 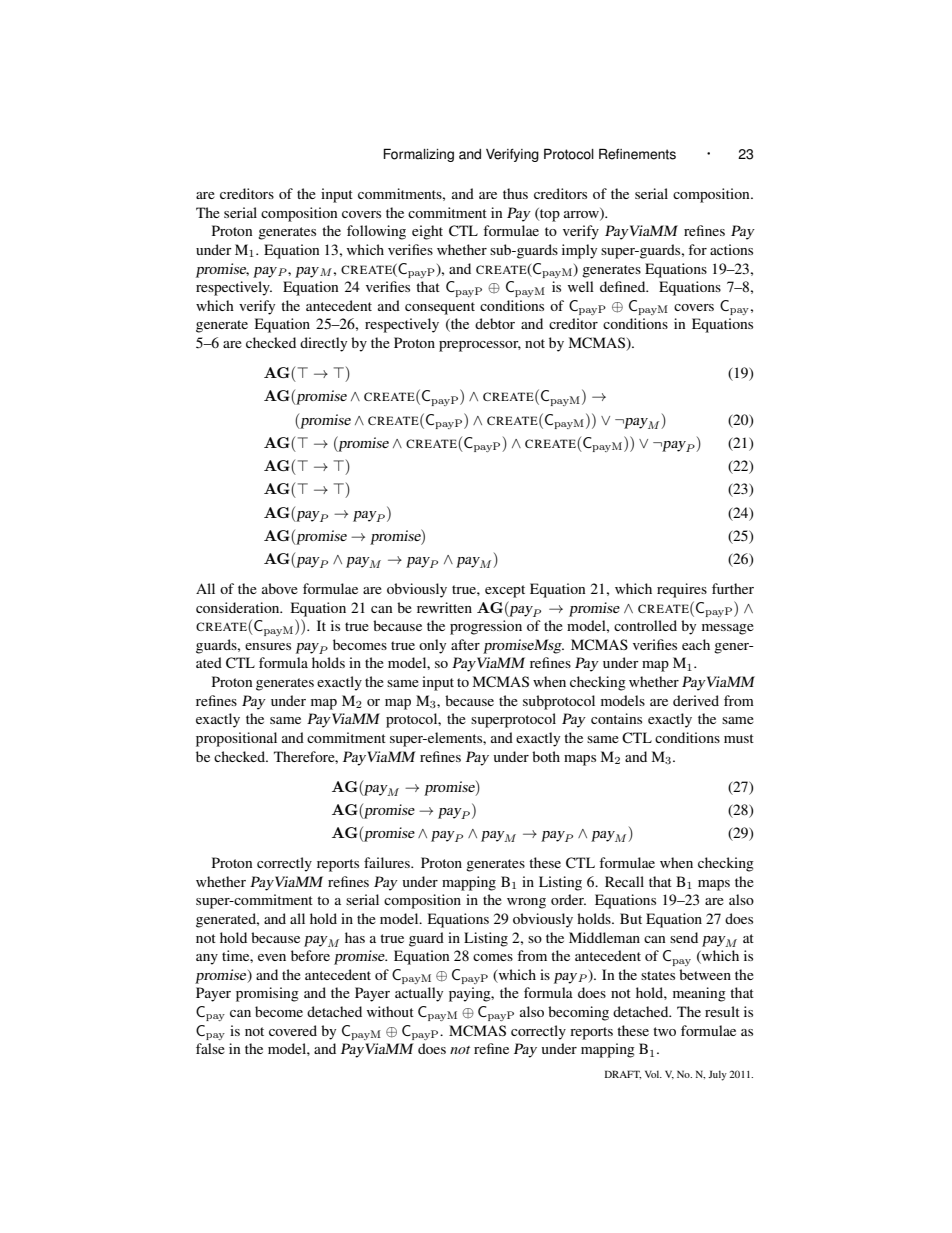 I want to click on following, so click(x=376, y=232).
